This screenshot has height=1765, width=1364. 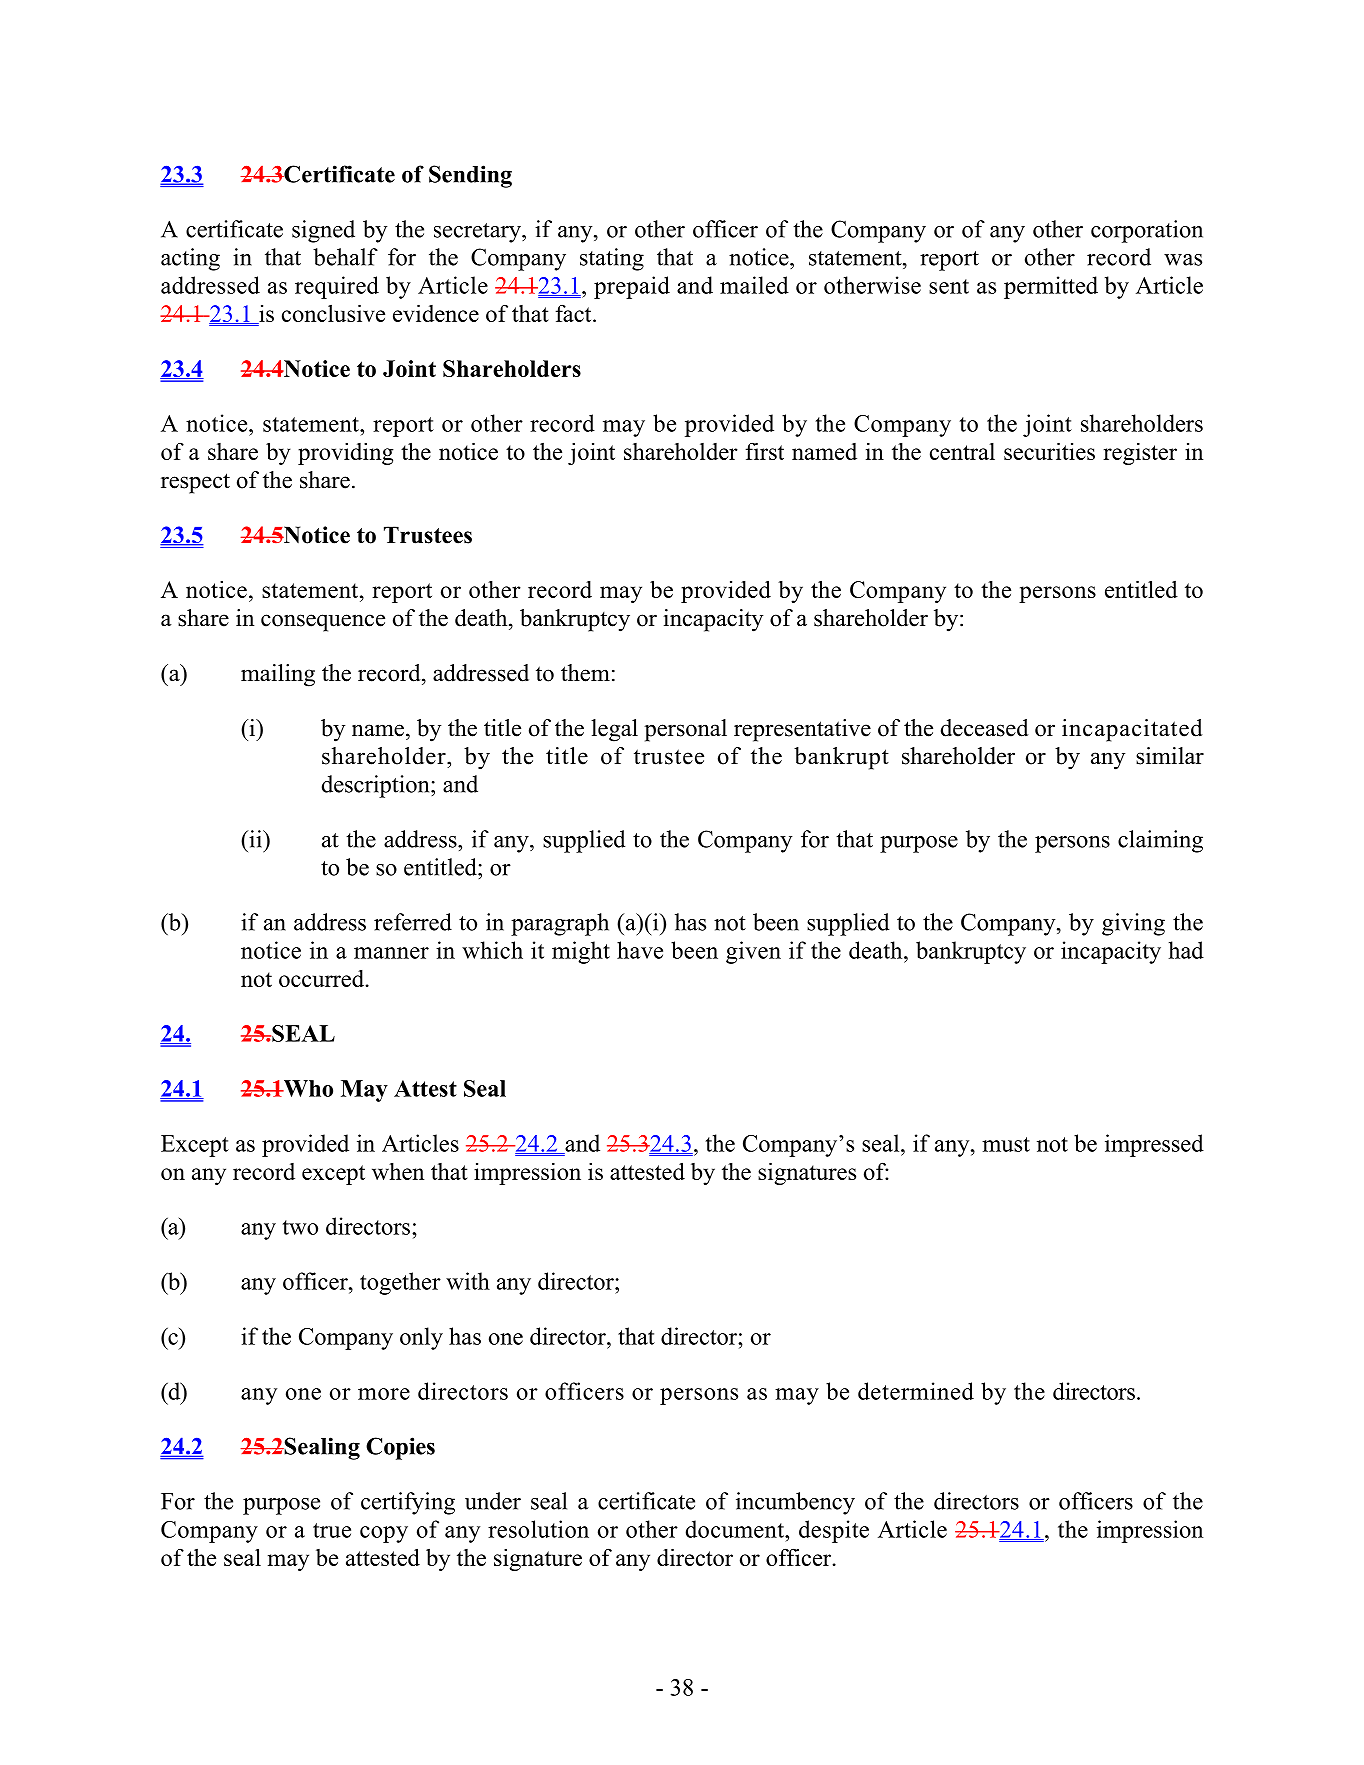 I want to click on must, so click(x=1006, y=1144).
